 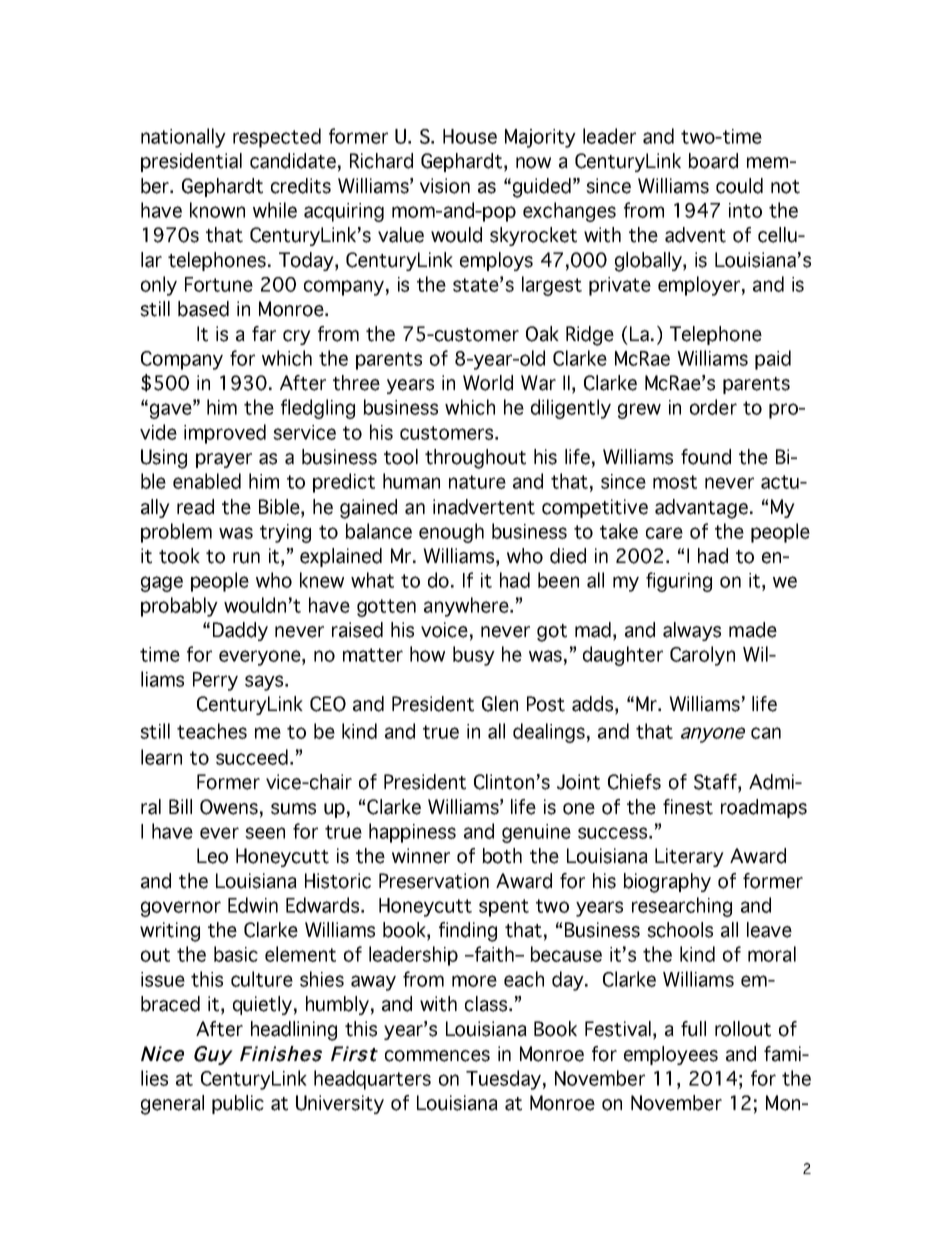 I want to click on respected, so click(x=277, y=138).
